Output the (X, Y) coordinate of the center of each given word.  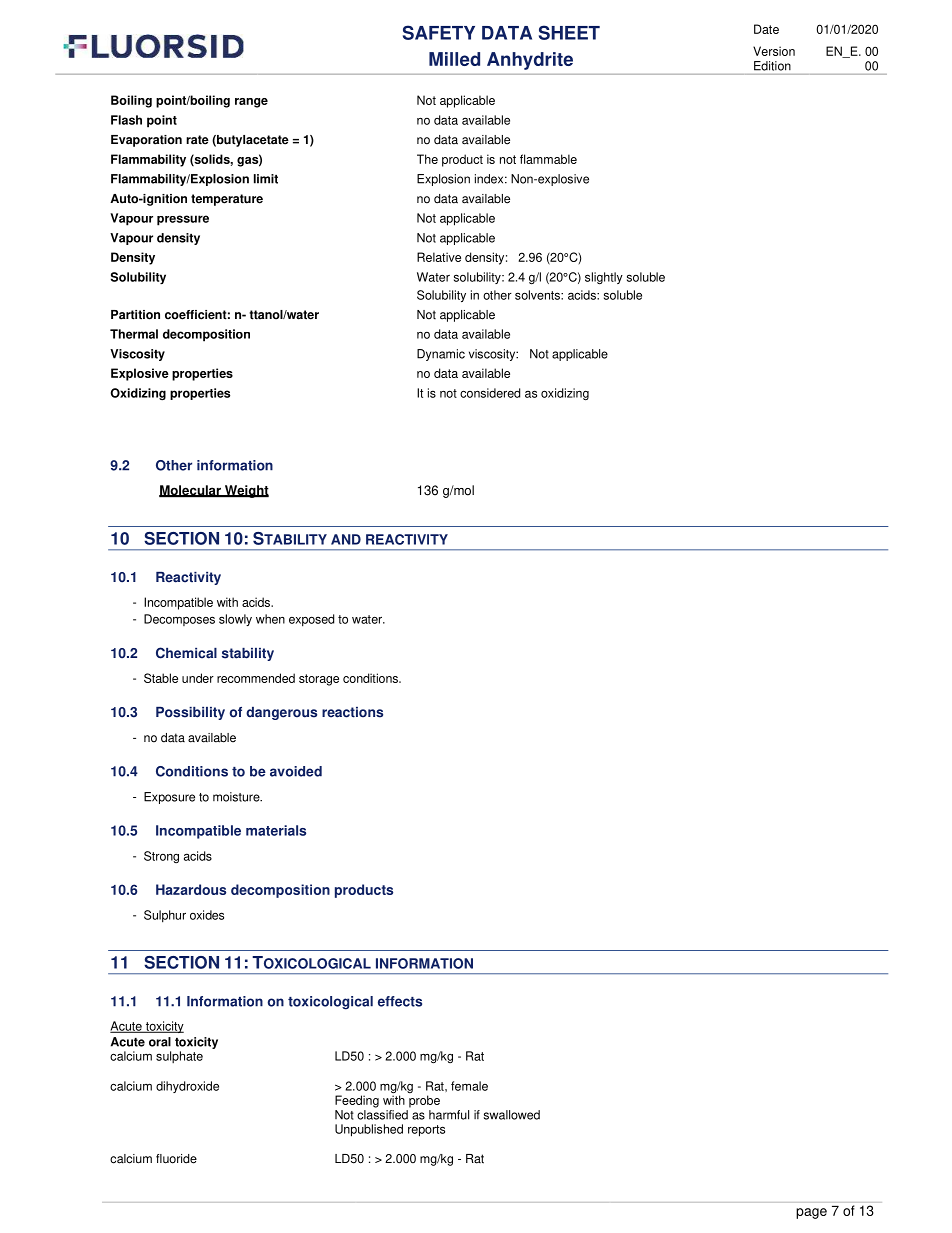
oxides (207, 915)
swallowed (512, 1115)
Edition (772, 66)
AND (346, 539)
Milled (454, 59)
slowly (235, 620)
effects (400, 1001)
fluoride (176, 1159)
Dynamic (441, 355)
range (251, 103)
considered (490, 393)
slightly (604, 278)
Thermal (134, 334)
